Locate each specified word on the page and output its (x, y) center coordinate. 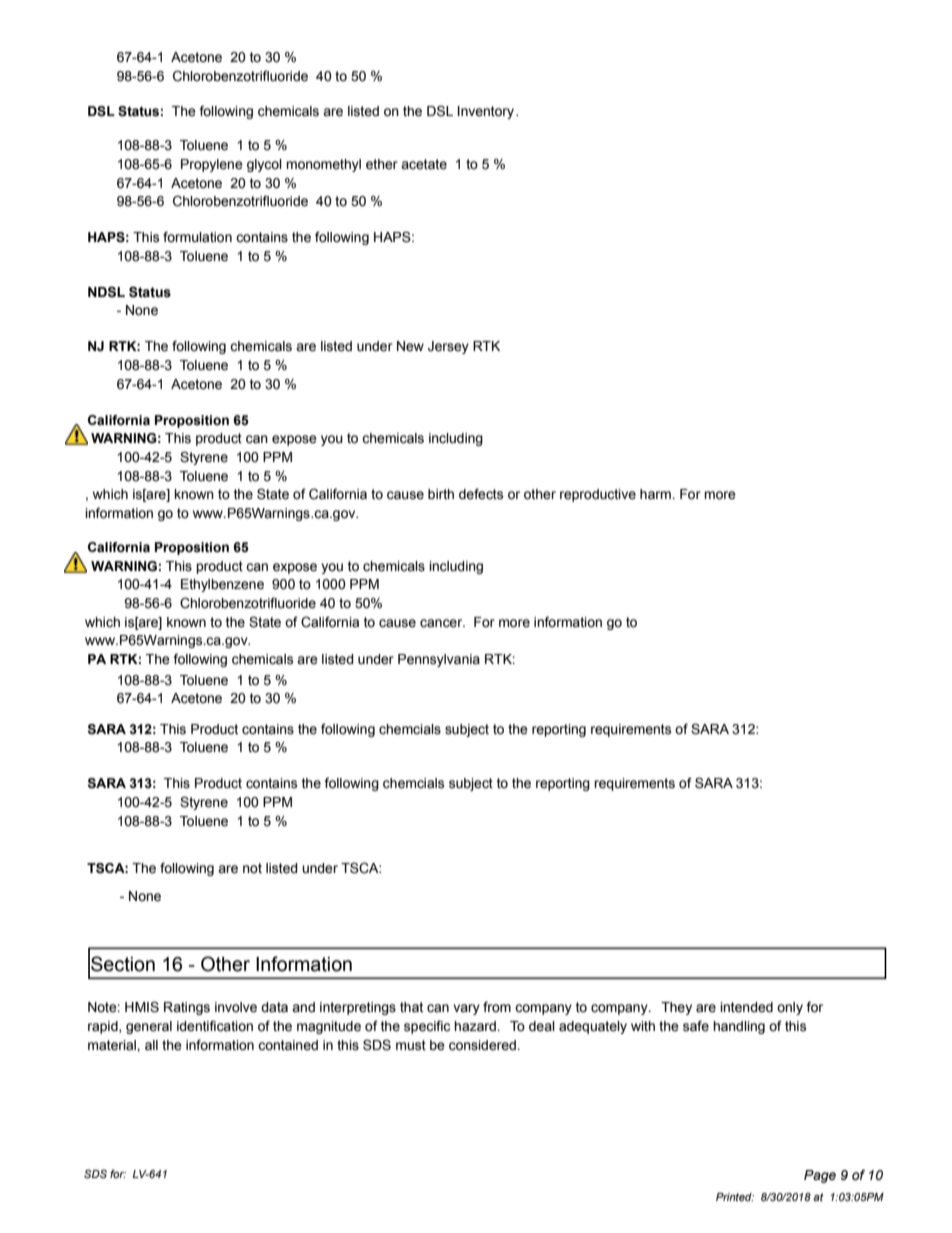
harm (656, 494)
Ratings (187, 1008)
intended (746, 1007)
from (497, 1007)
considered (483, 1045)
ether (382, 164)
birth (441, 494)
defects (481, 494)
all (151, 1045)
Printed (735, 1197)
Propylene (212, 165)
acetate (424, 164)
